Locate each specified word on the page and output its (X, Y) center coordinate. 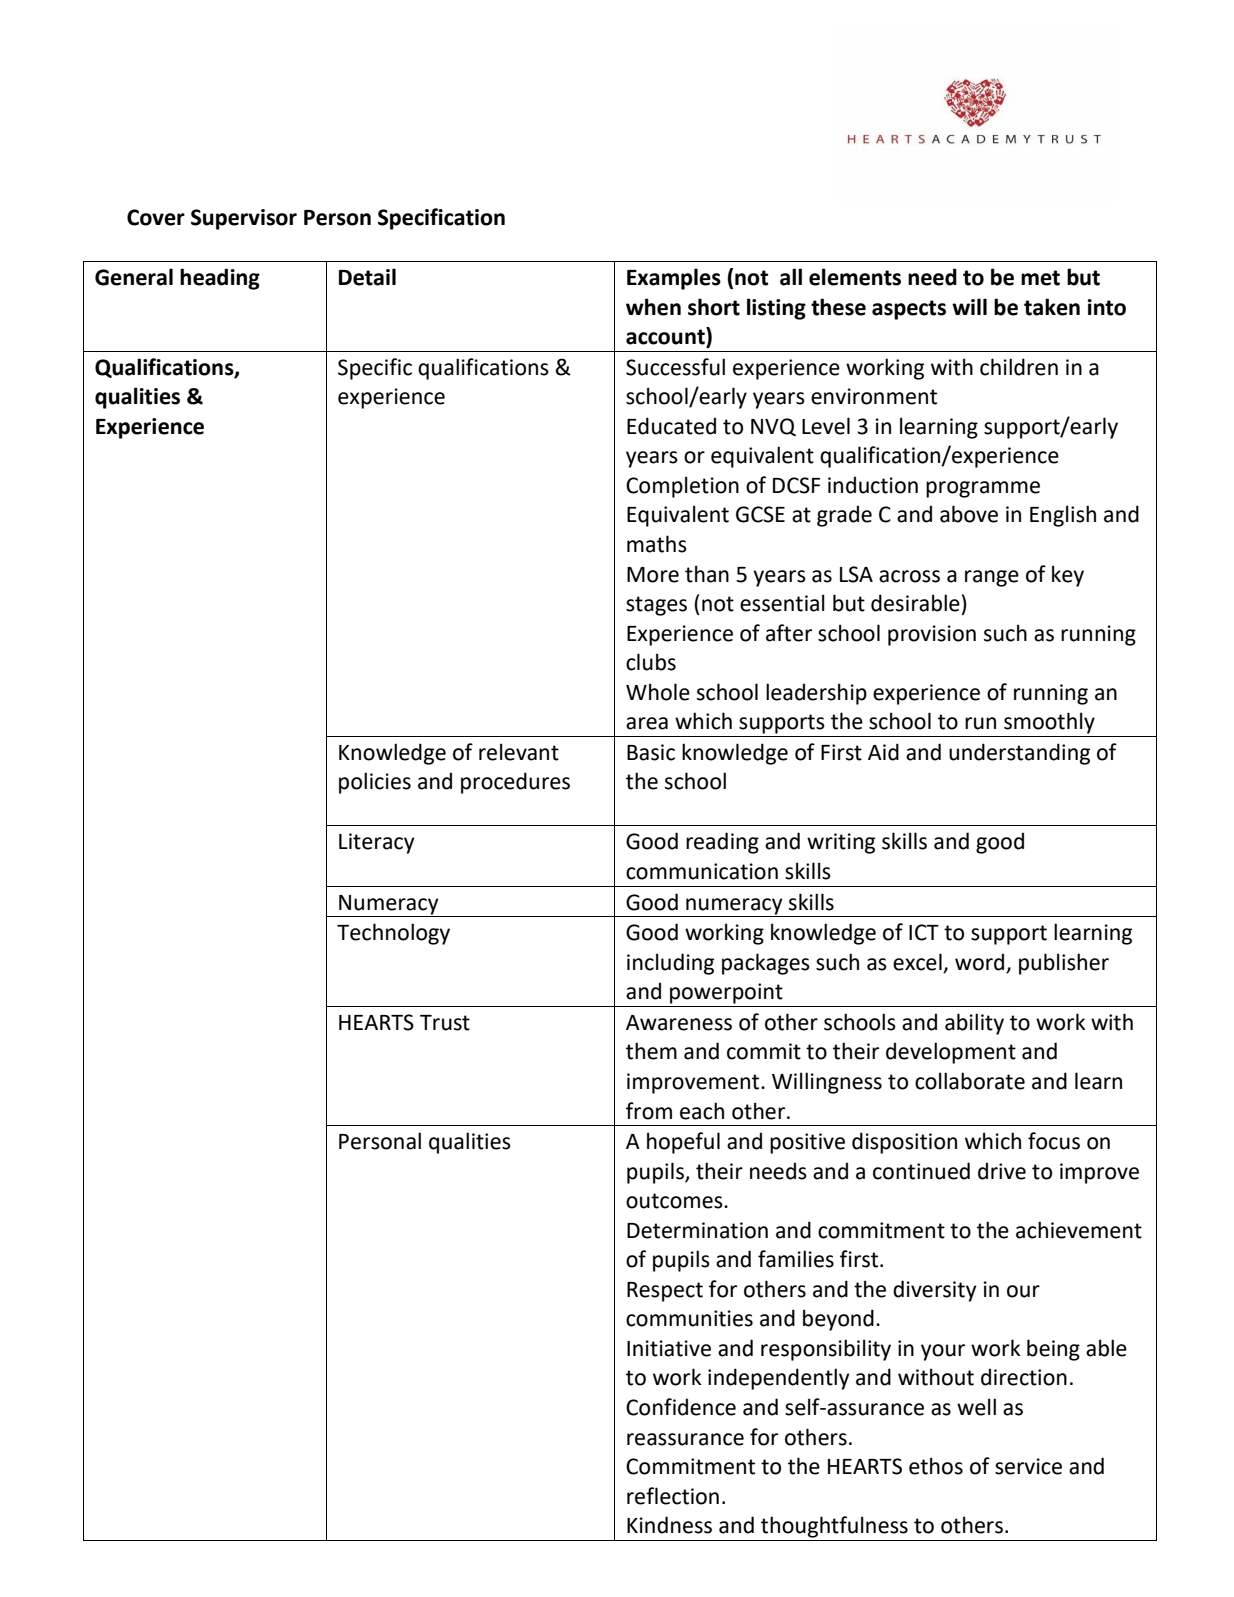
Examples (674, 279)
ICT (924, 932)
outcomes (675, 1201)
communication (702, 871)
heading (220, 279)
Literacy (377, 843)
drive (1002, 1171)
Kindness (669, 1525)
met (1040, 278)
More (653, 575)
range (992, 578)
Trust (445, 1023)
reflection (673, 1496)
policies (375, 783)
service (1028, 1466)
